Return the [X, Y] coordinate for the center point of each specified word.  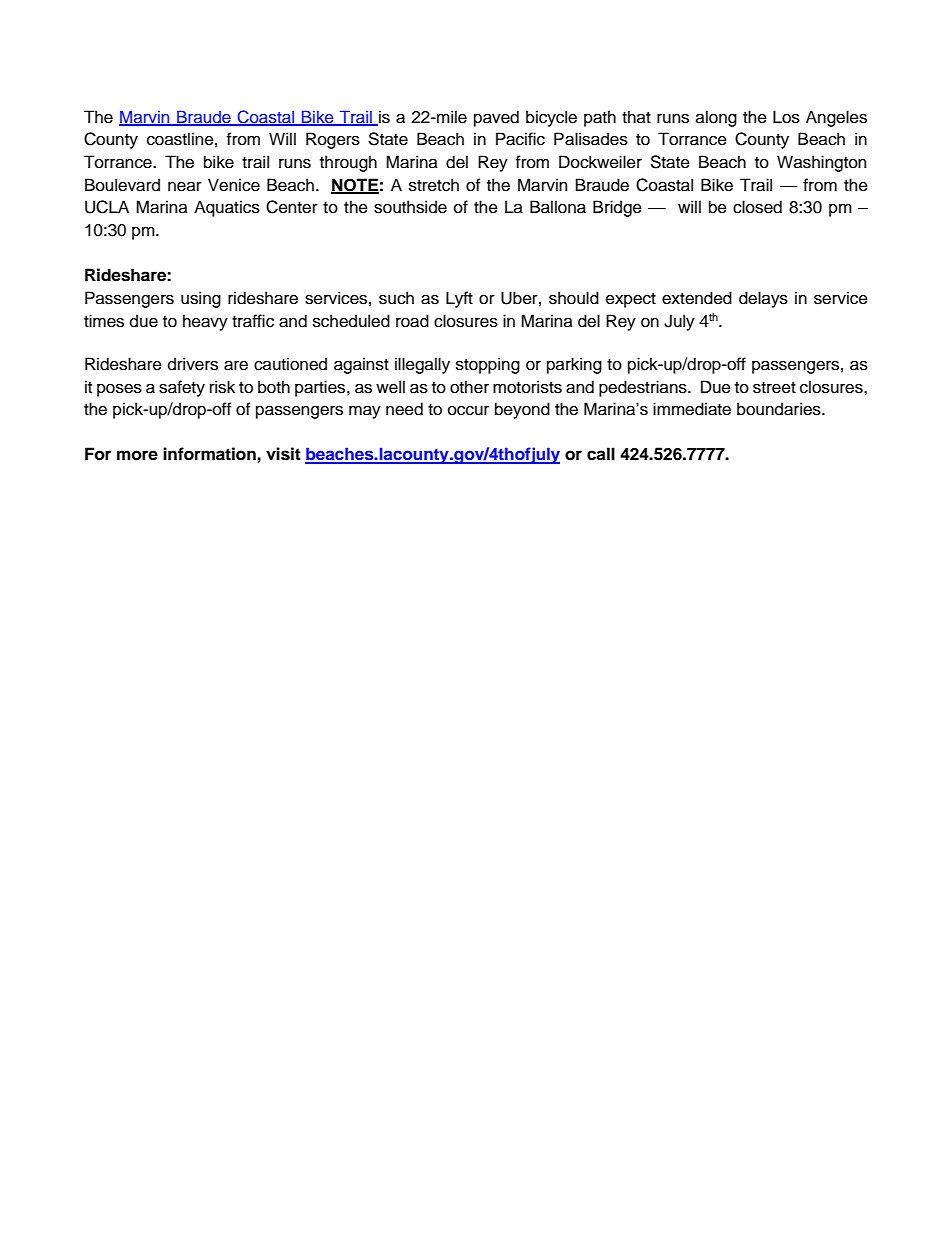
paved [496, 118]
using [201, 299]
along [716, 118]
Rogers [333, 140]
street [774, 388]
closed [757, 207]
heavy [205, 322]
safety [182, 388]
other [469, 387]
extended [697, 298]
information [209, 454]
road [412, 321]
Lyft [459, 299]
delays [763, 299]
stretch [434, 185]
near [185, 187]
